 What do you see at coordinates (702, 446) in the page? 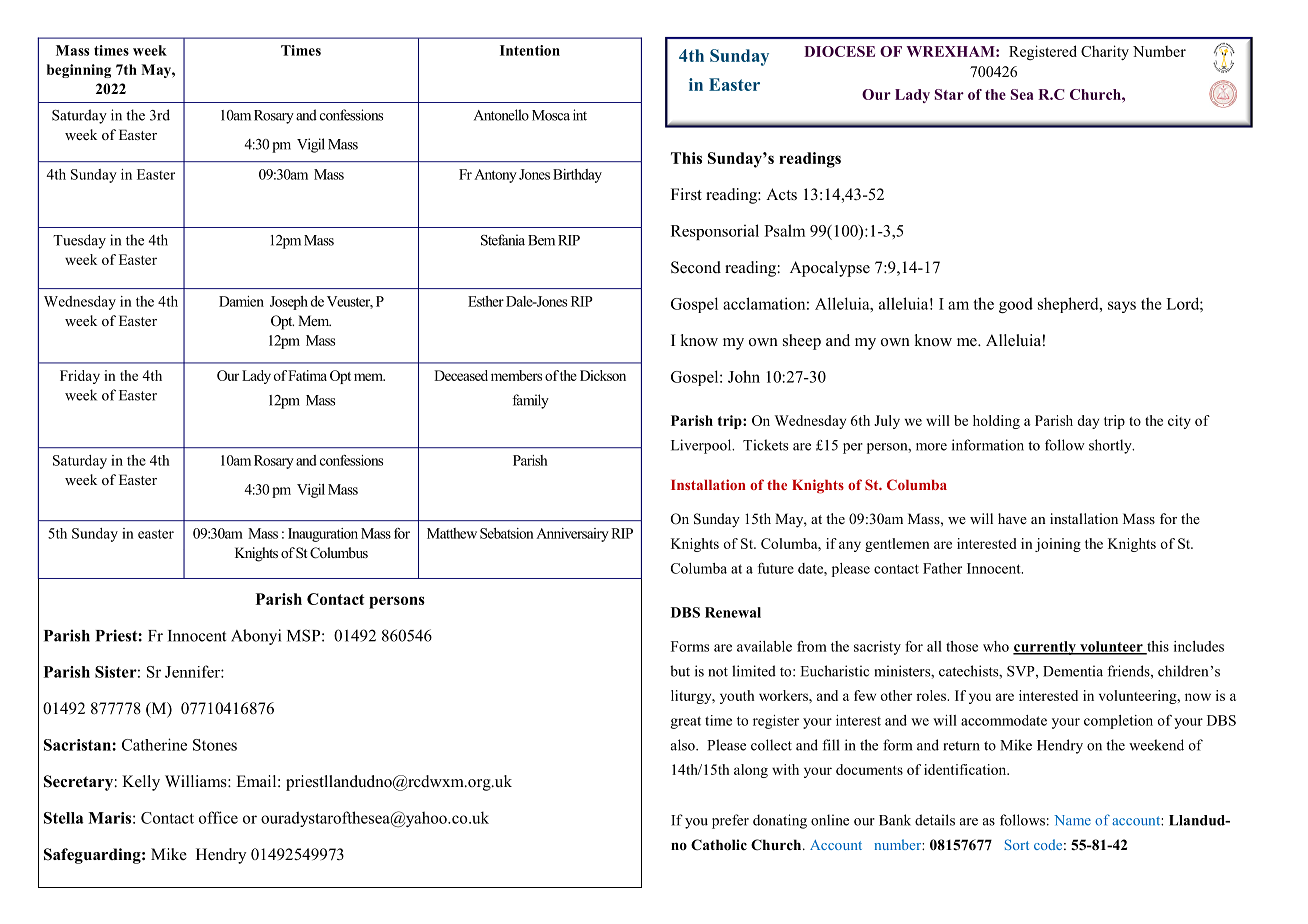
I see `Liverpool` at bounding box center [702, 446].
